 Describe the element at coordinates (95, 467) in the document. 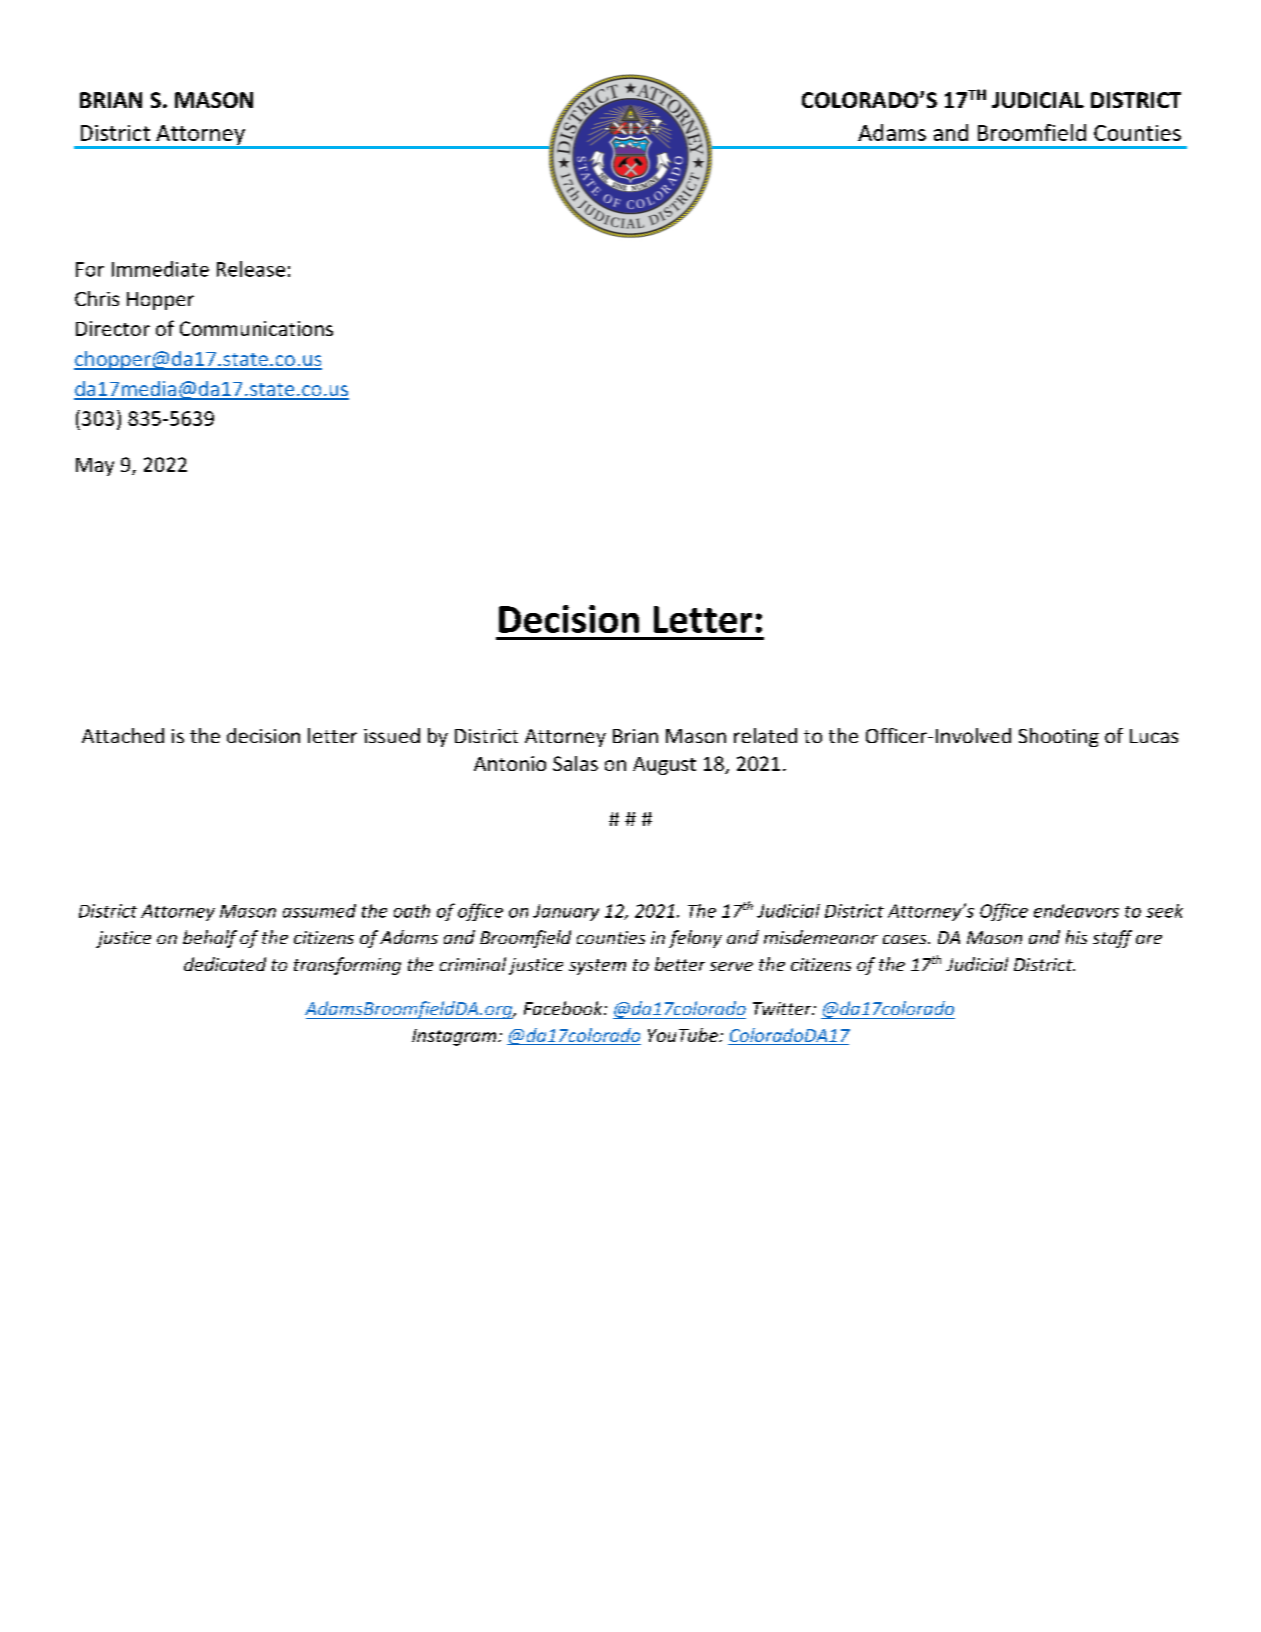

I see `May` at that location.
